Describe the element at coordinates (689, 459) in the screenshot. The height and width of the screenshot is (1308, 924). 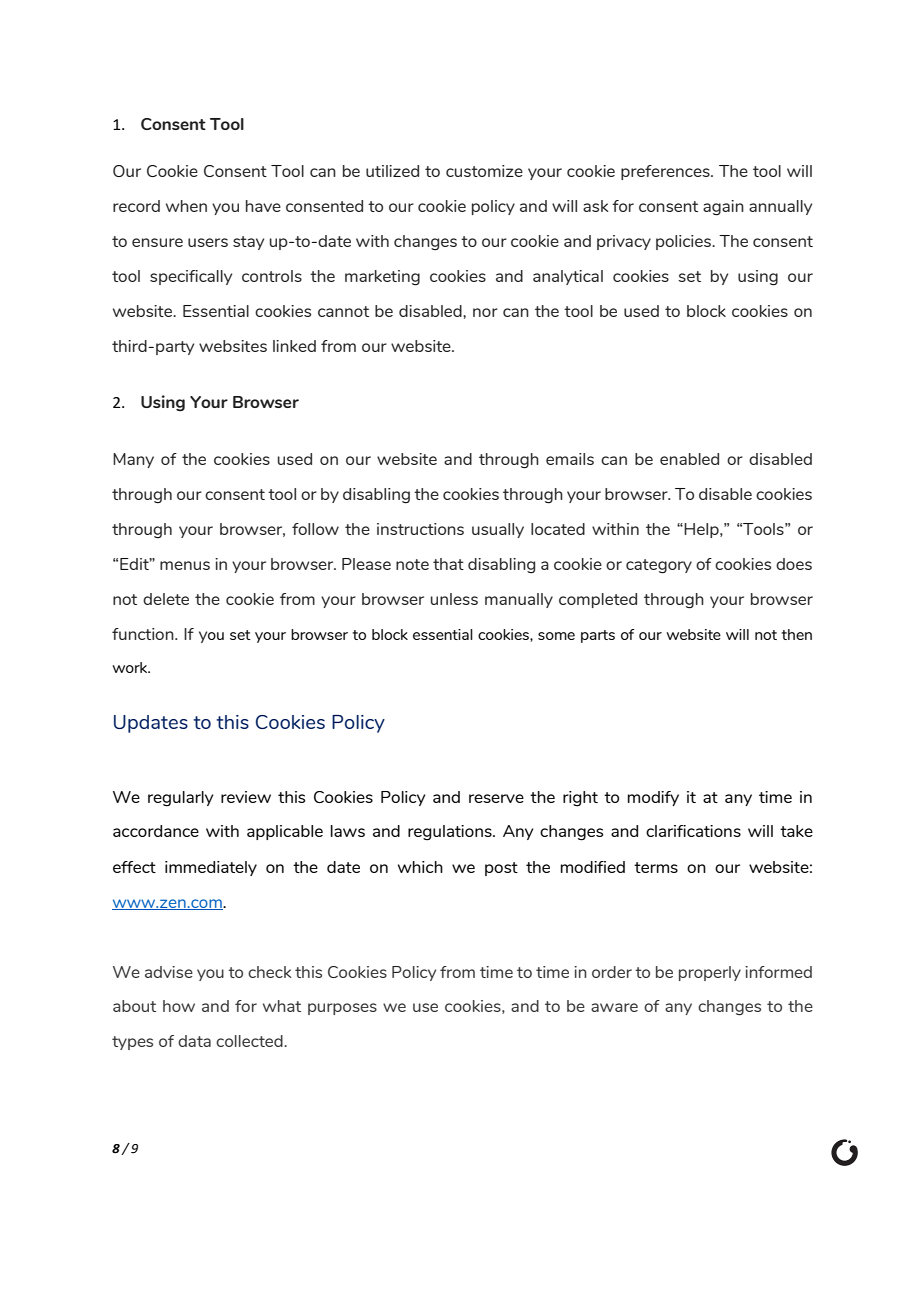
I see `enabled` at that location.
